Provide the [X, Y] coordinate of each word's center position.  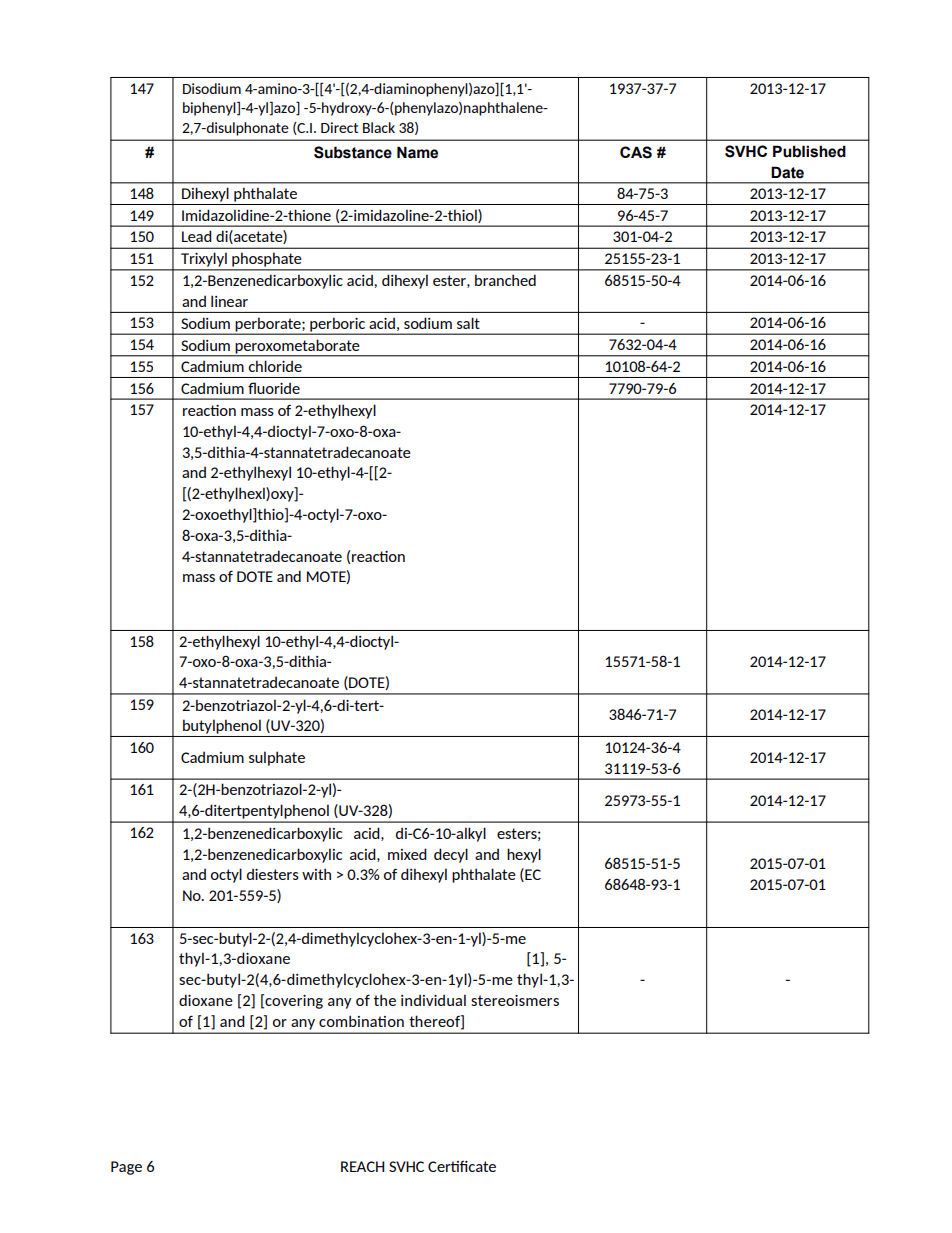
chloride [275, 366]
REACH [362, 1166]
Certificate [462, 1166]
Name [417, 152]
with [316, 874]
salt [468, 323]
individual [433, 1000]
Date [787, 172]
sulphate [277, 758]
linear [229, 301]
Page [126, 1168]
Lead [197, 236]
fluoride [274, 388]
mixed [407, 854]
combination [361, 1021]
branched [505, 280]
